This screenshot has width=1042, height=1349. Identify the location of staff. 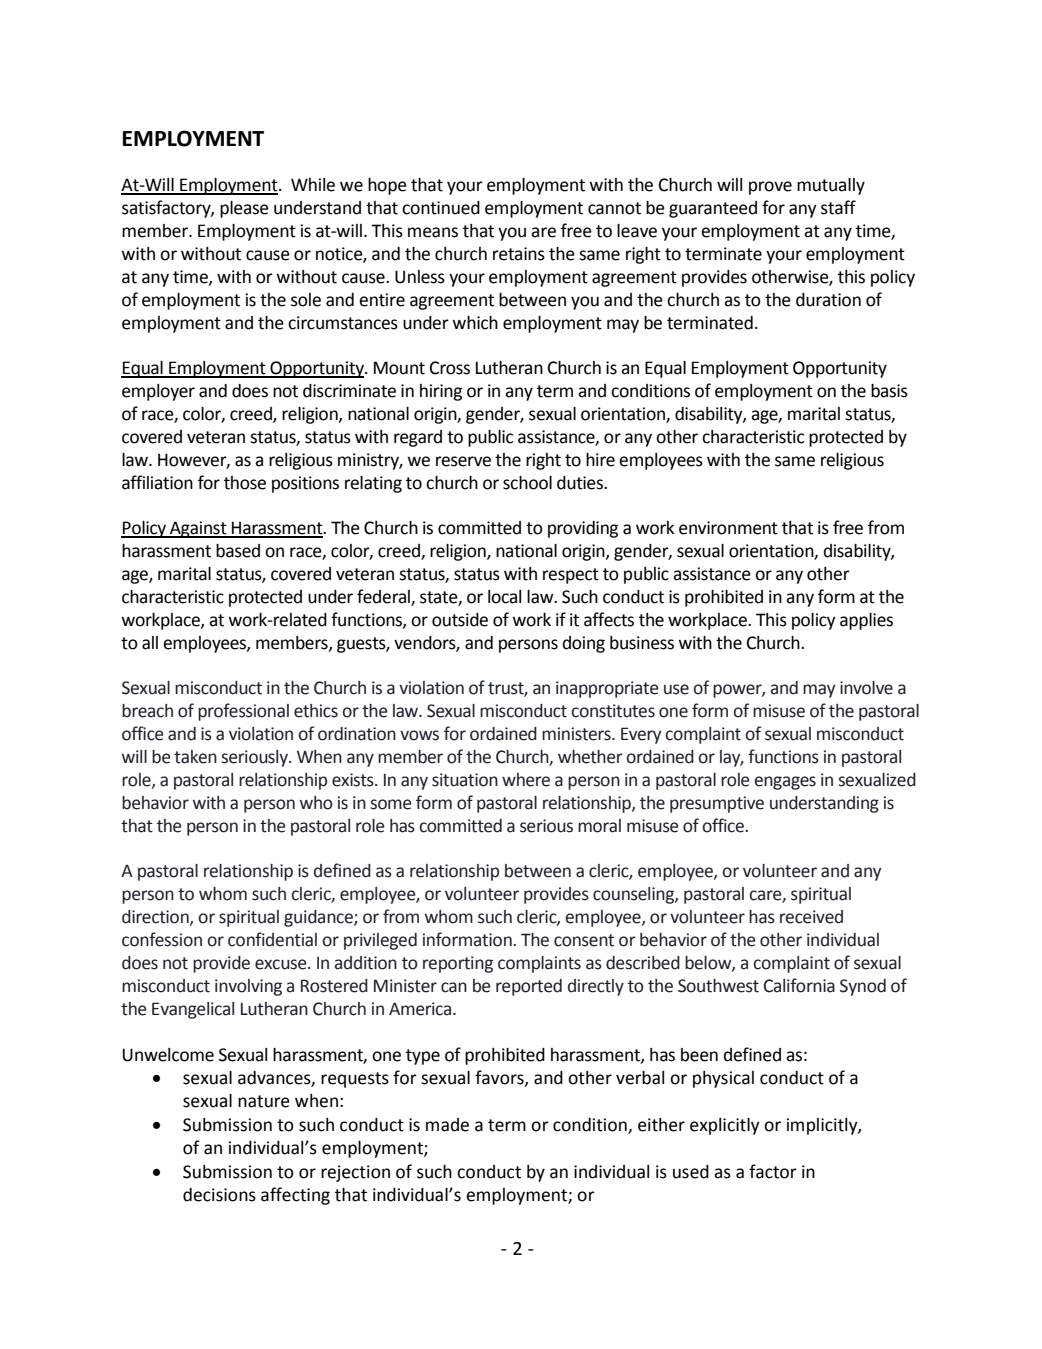
(838, 207).
